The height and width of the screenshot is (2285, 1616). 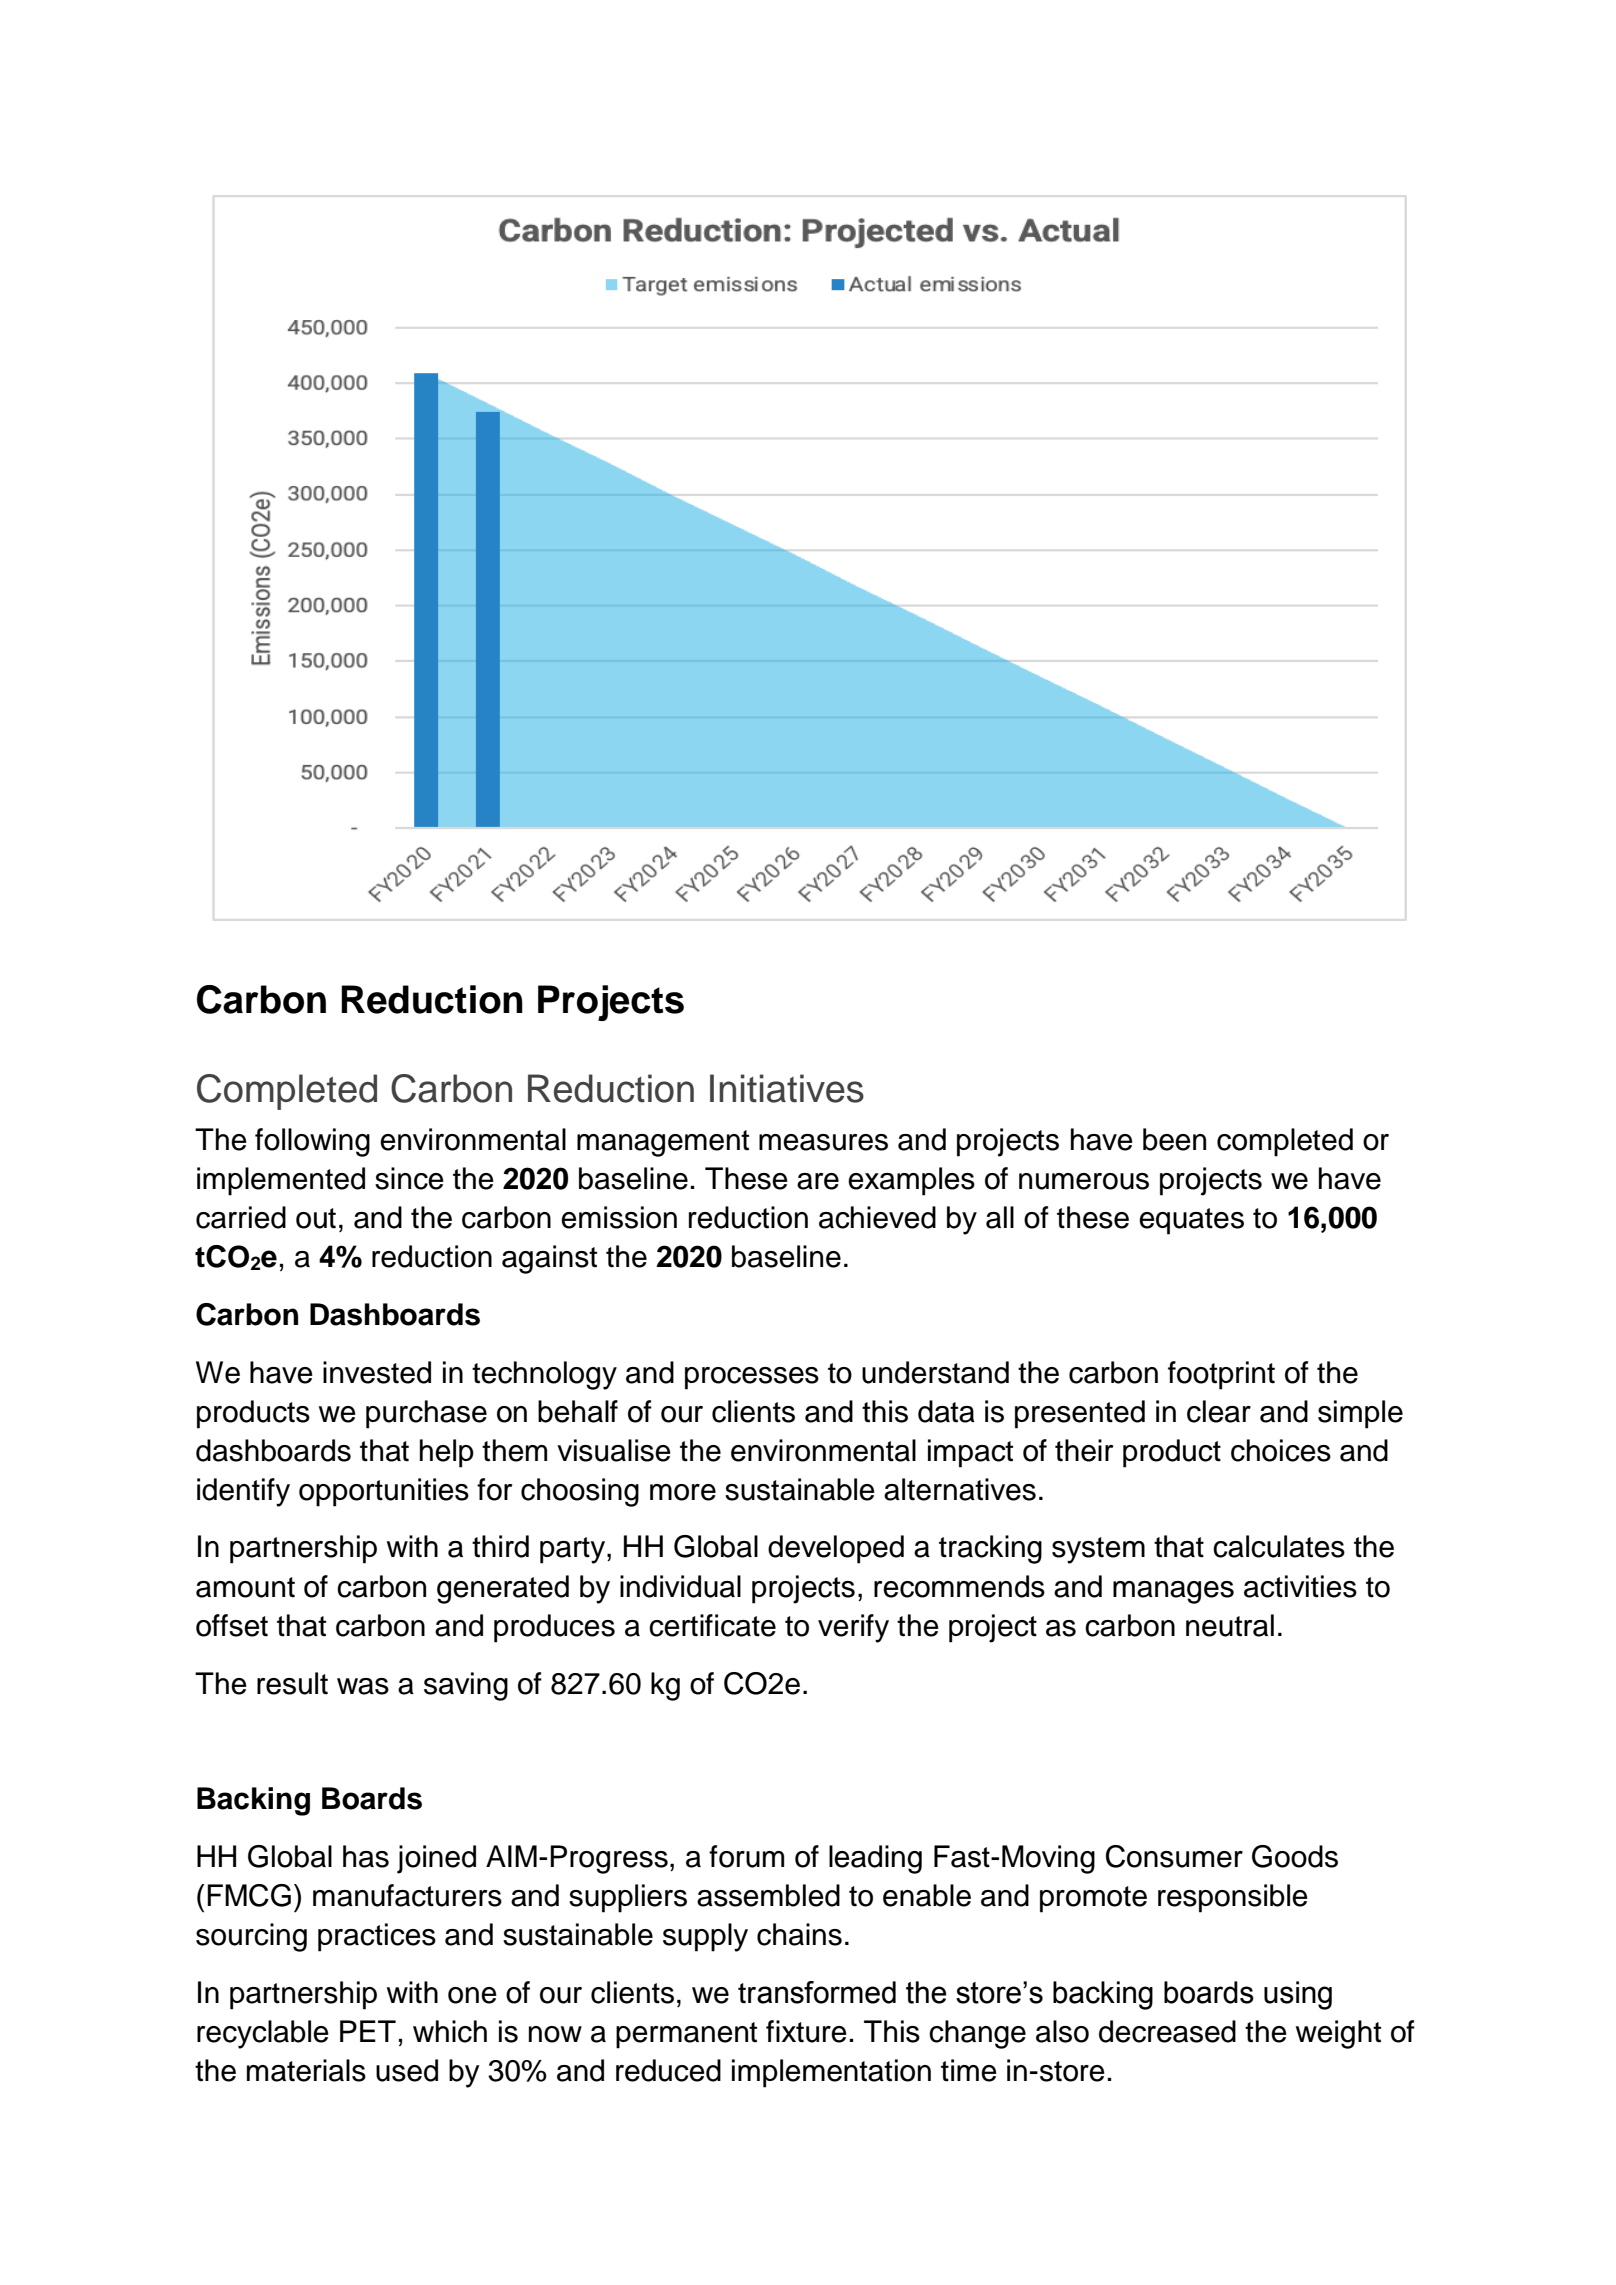 What do you see at coordinates (368, 2031) in the screenshot?
I see `PET` at bounding box center [368, 2031].
